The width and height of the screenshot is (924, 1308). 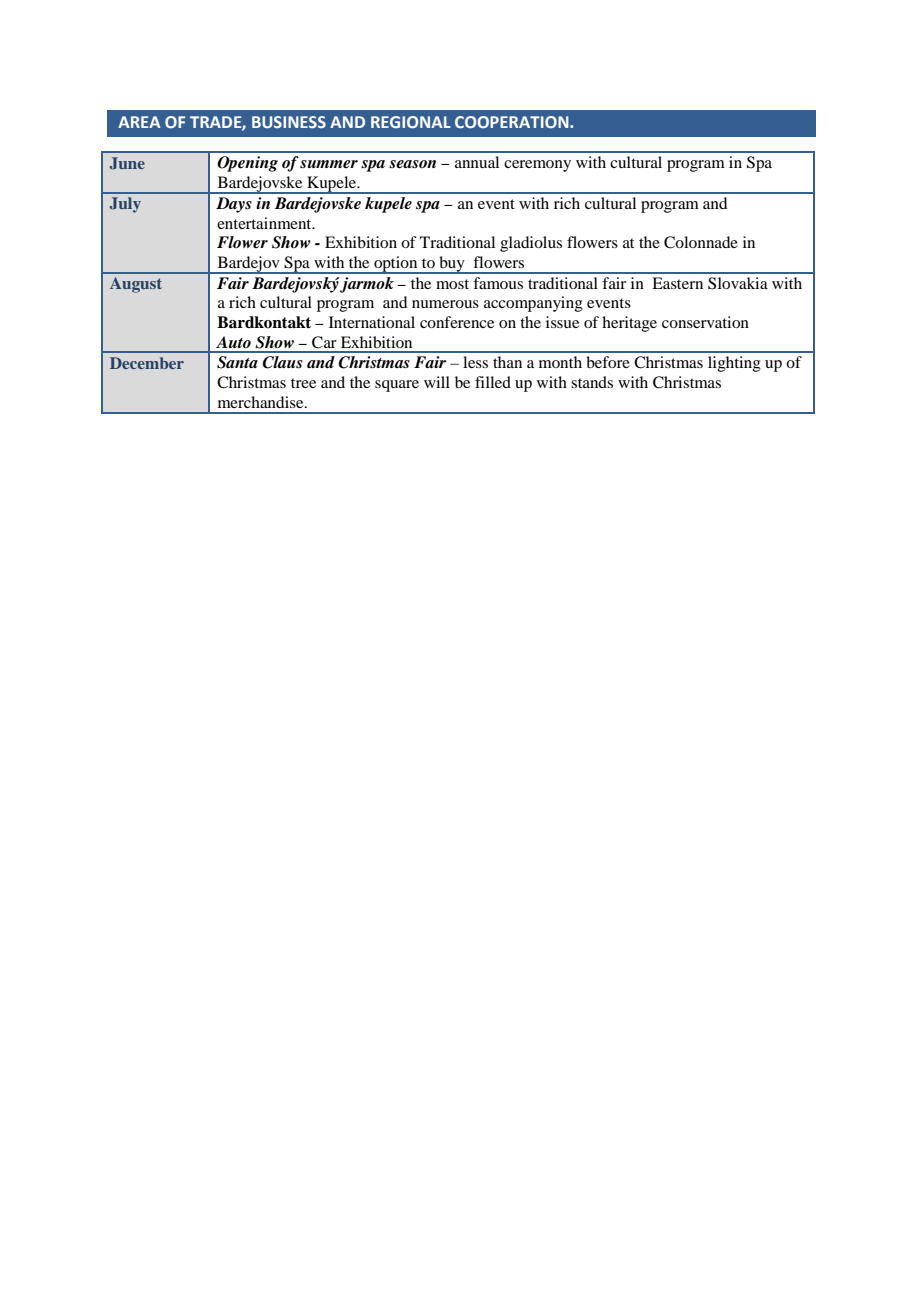 What do you see at coordinates (513, 122) in the screenshot?
I see `COOPERATION` at bounding box center [513, 122].
